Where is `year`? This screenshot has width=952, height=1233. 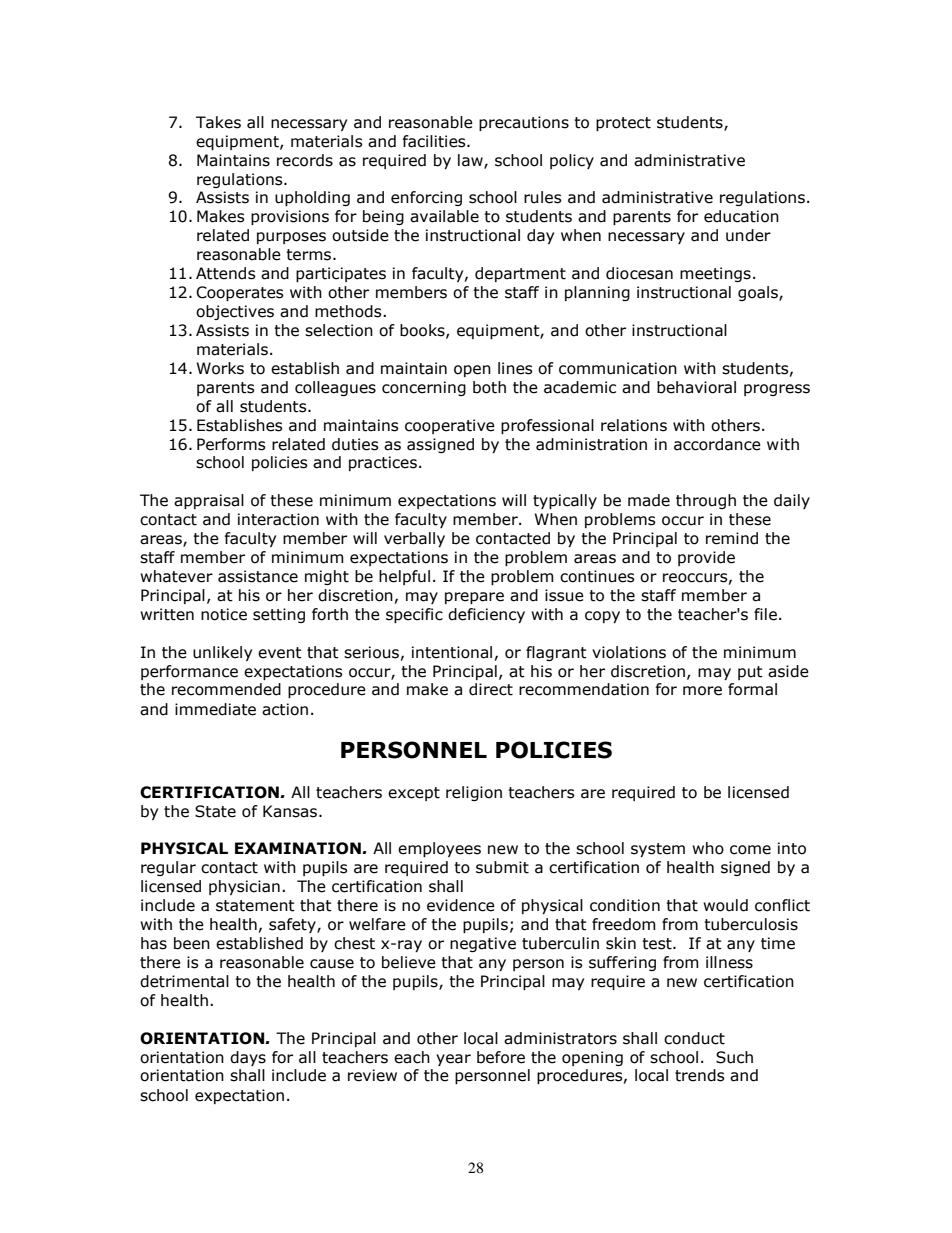
year is located at coordinates (453, 1060).
